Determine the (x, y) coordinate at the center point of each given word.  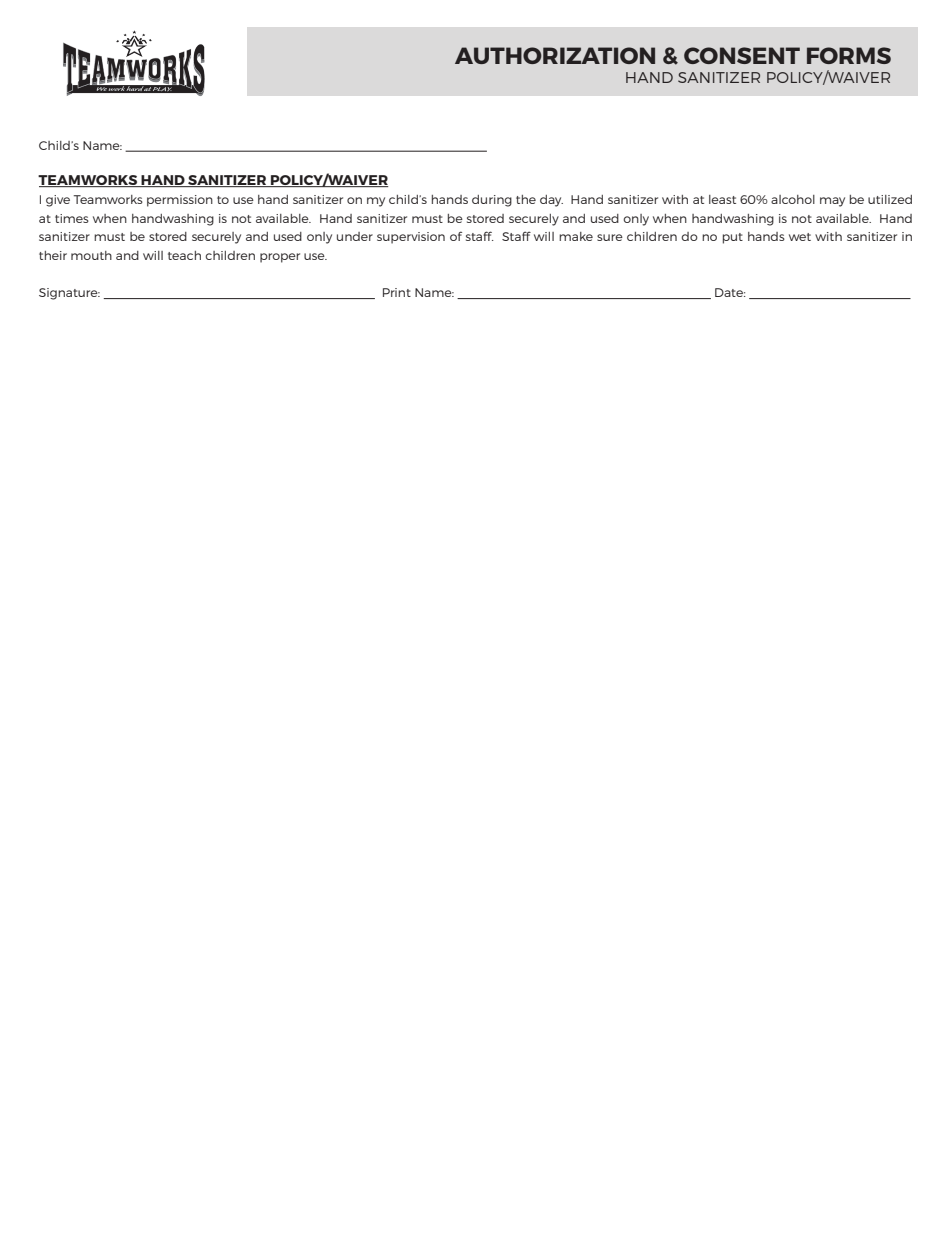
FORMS (849, 55)
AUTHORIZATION (555, 55)
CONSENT (742, 55)
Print (397, 292)
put (733, 238)
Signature (69, 294)
